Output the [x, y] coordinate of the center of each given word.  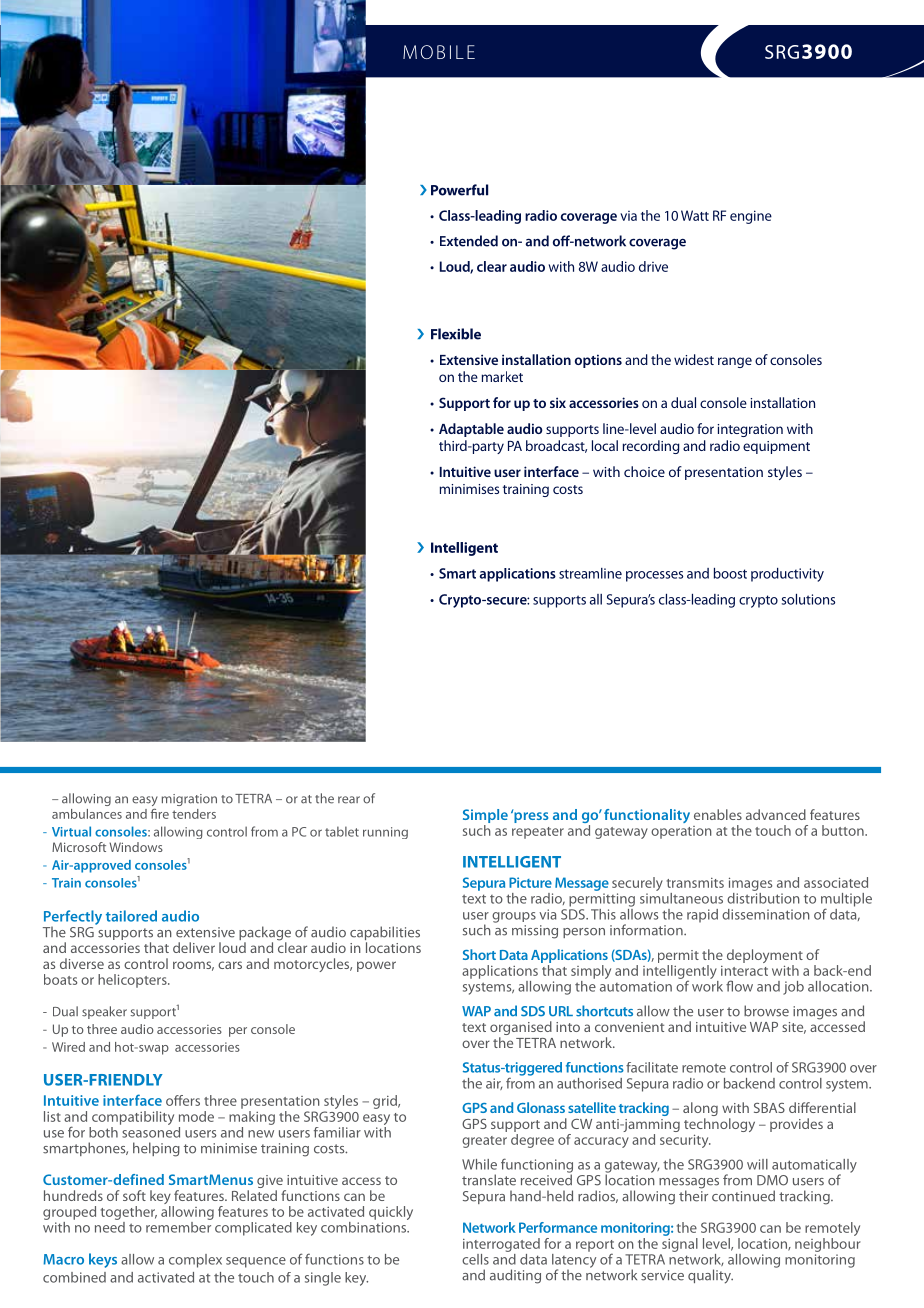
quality [710, 1276]
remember [179, 1226]
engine [751, 217]
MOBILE [439, 52]
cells [475, 1259]
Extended [469, 241]
